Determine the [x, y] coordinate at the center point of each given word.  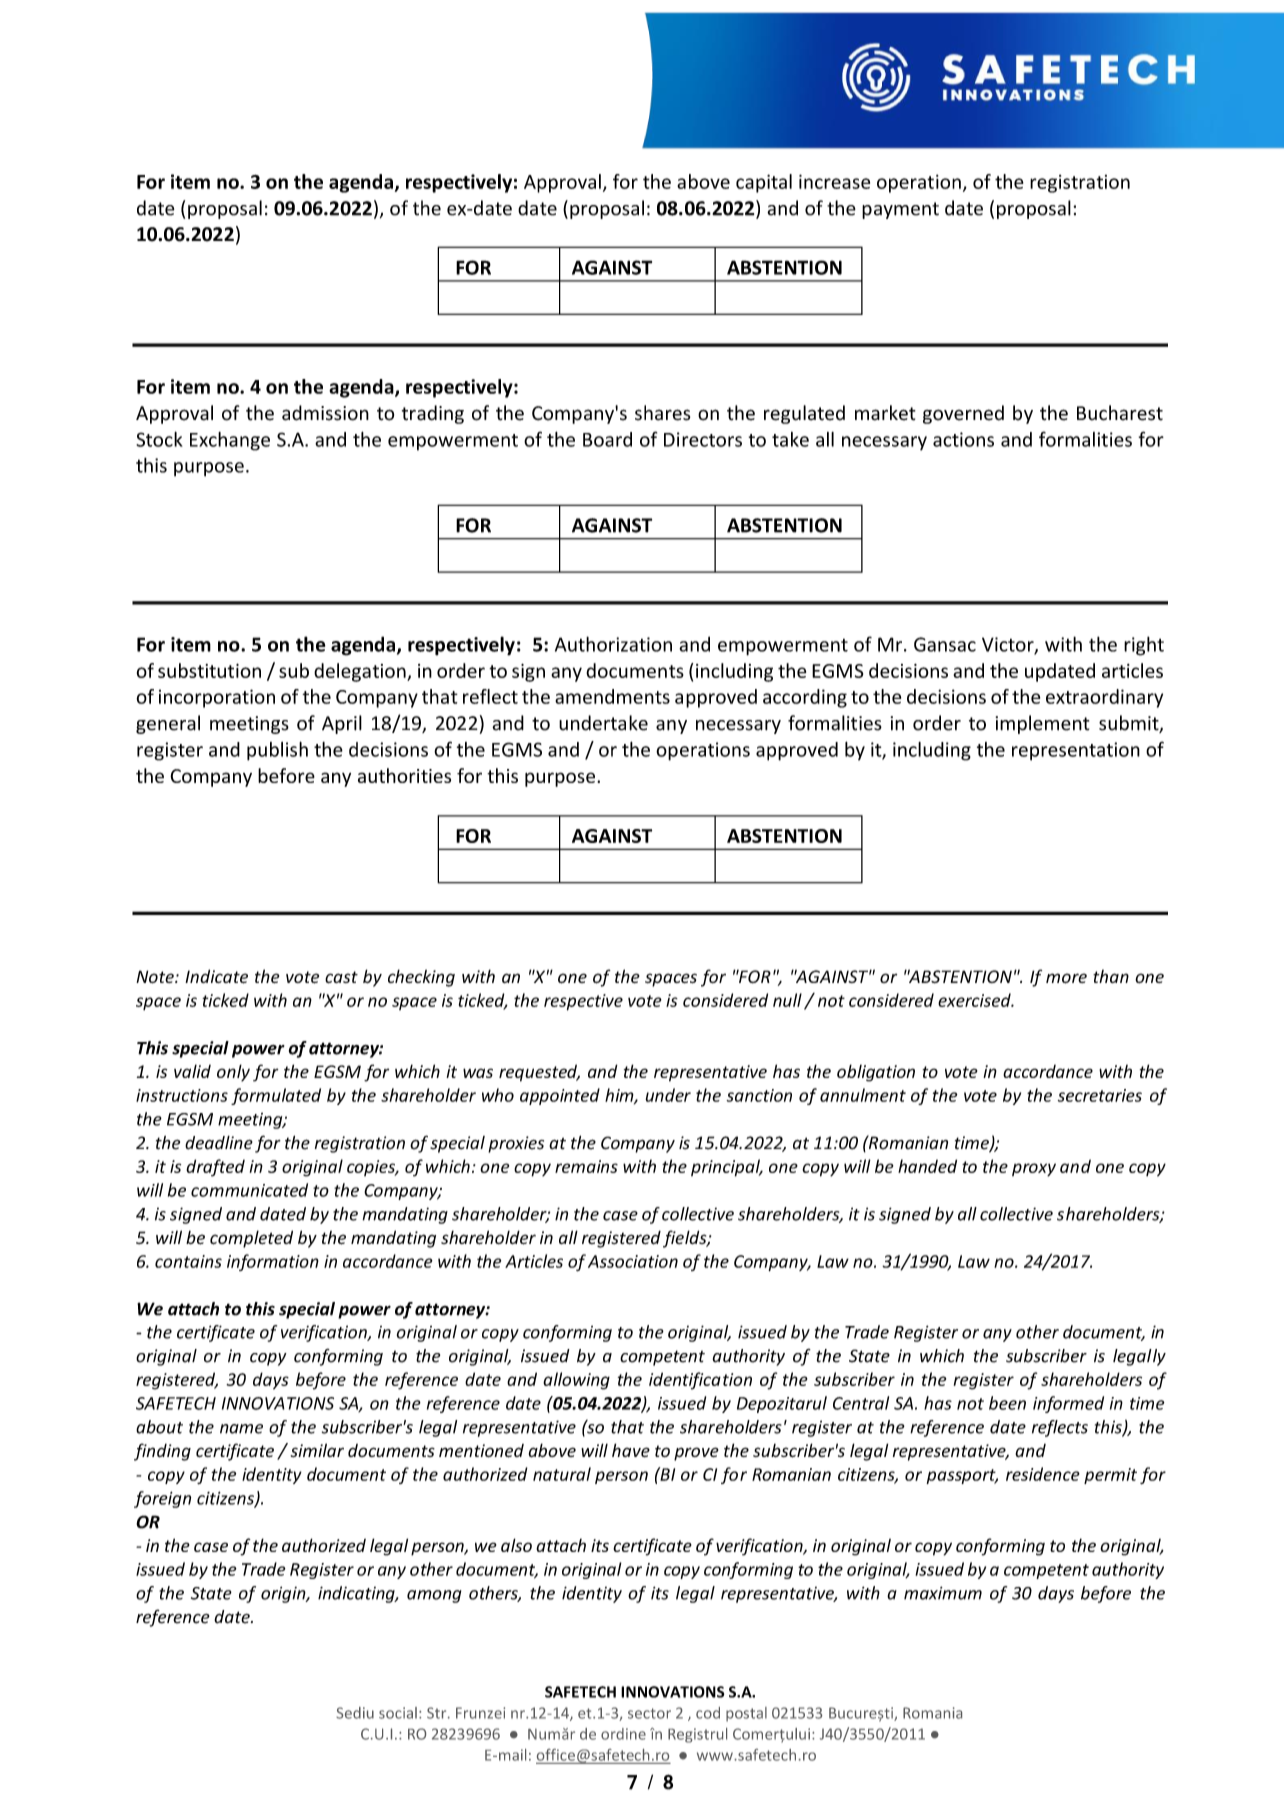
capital [764, 183]
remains [586, 1166]
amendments [612, 696]
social [398, 1713]
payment [900, 210]
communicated [249, 1190]
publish [277, 751]
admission [325, 413]
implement [1042, 724]
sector [649, 1713]
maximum [943, 1593]
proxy [1034, 1170]
